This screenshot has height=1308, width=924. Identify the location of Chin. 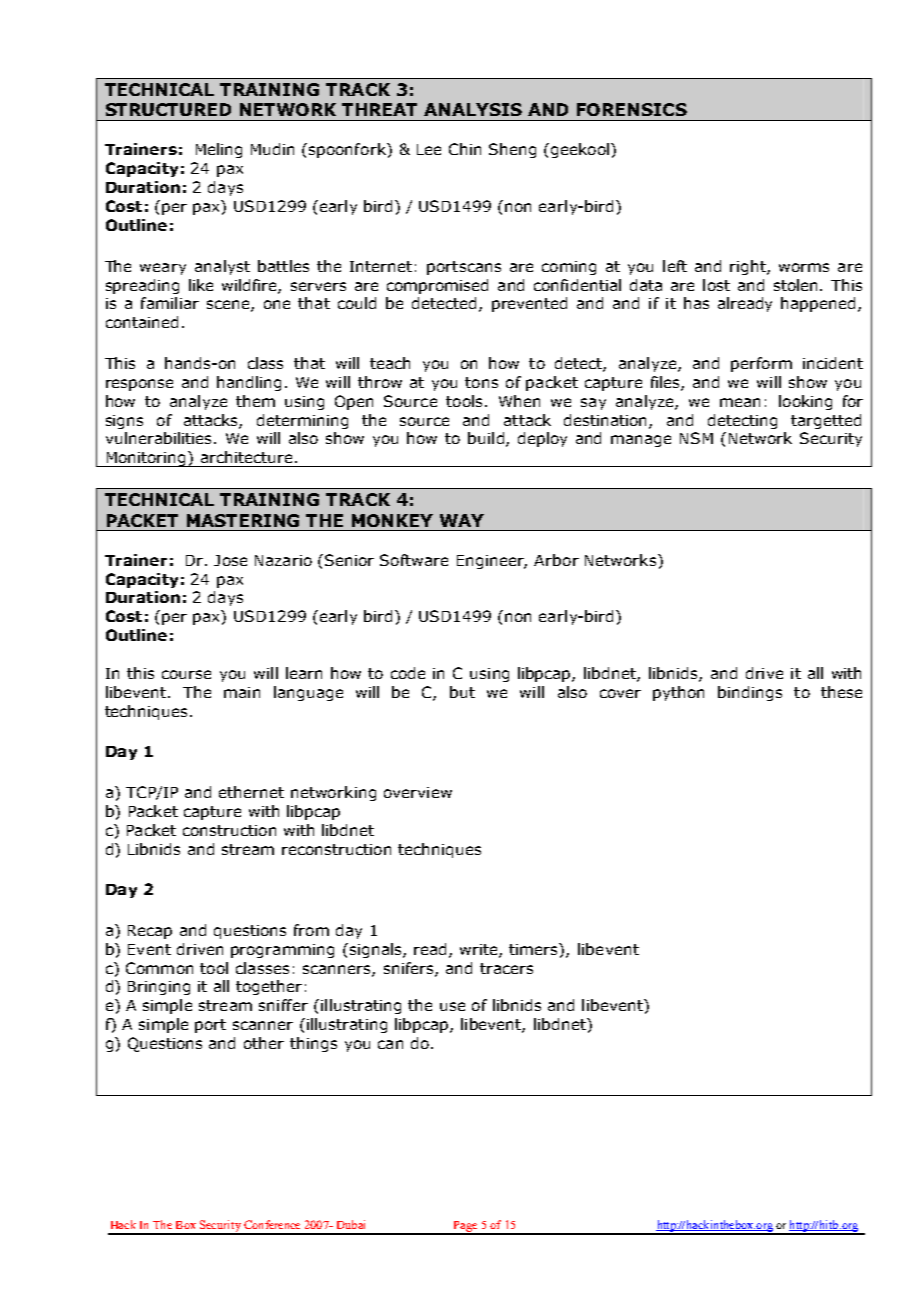
(465, 149).
